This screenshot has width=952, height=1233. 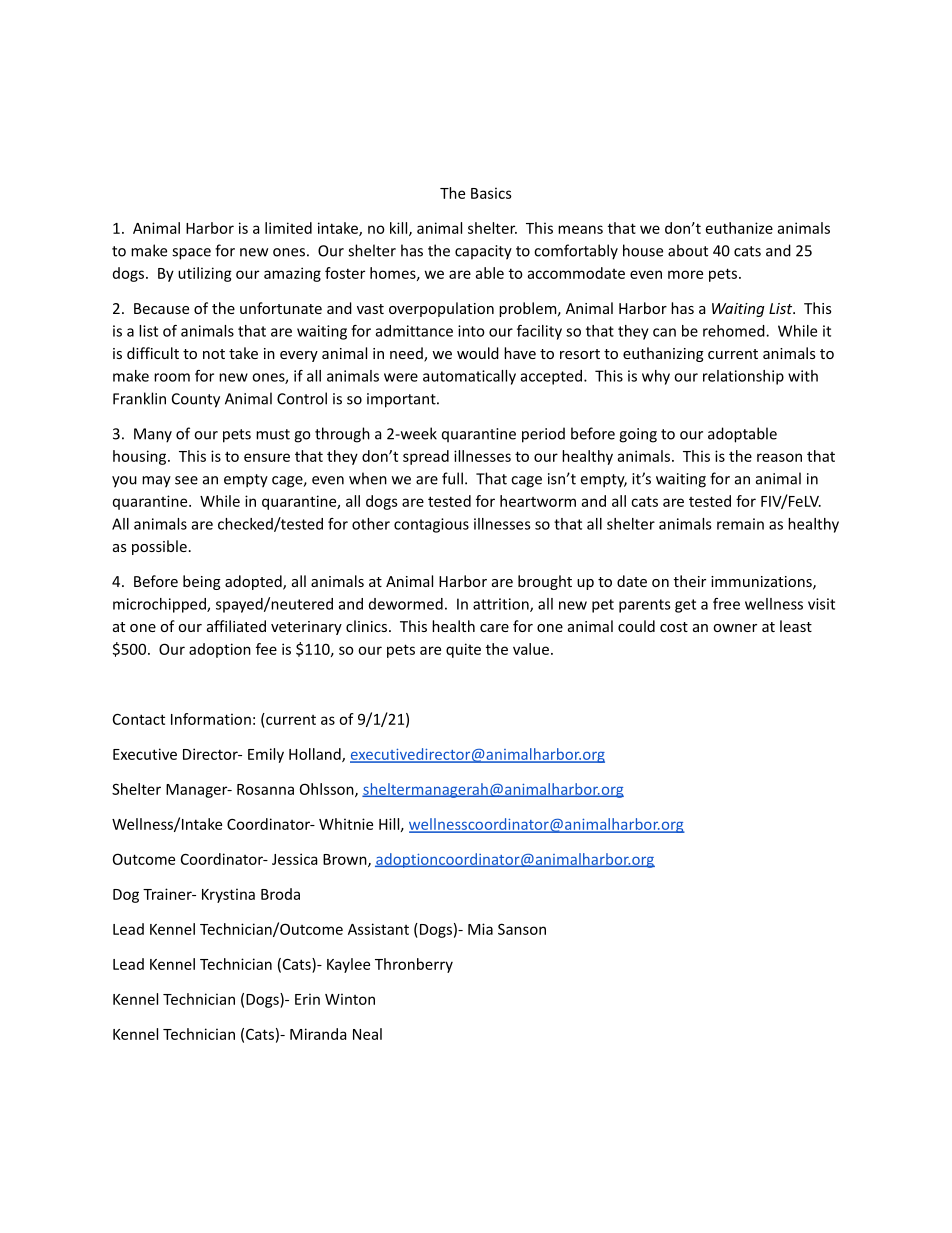 What do you see at coordinates (739, 228) in the screenshot?
I see `euthanize` at bounding box center [739, 228].
